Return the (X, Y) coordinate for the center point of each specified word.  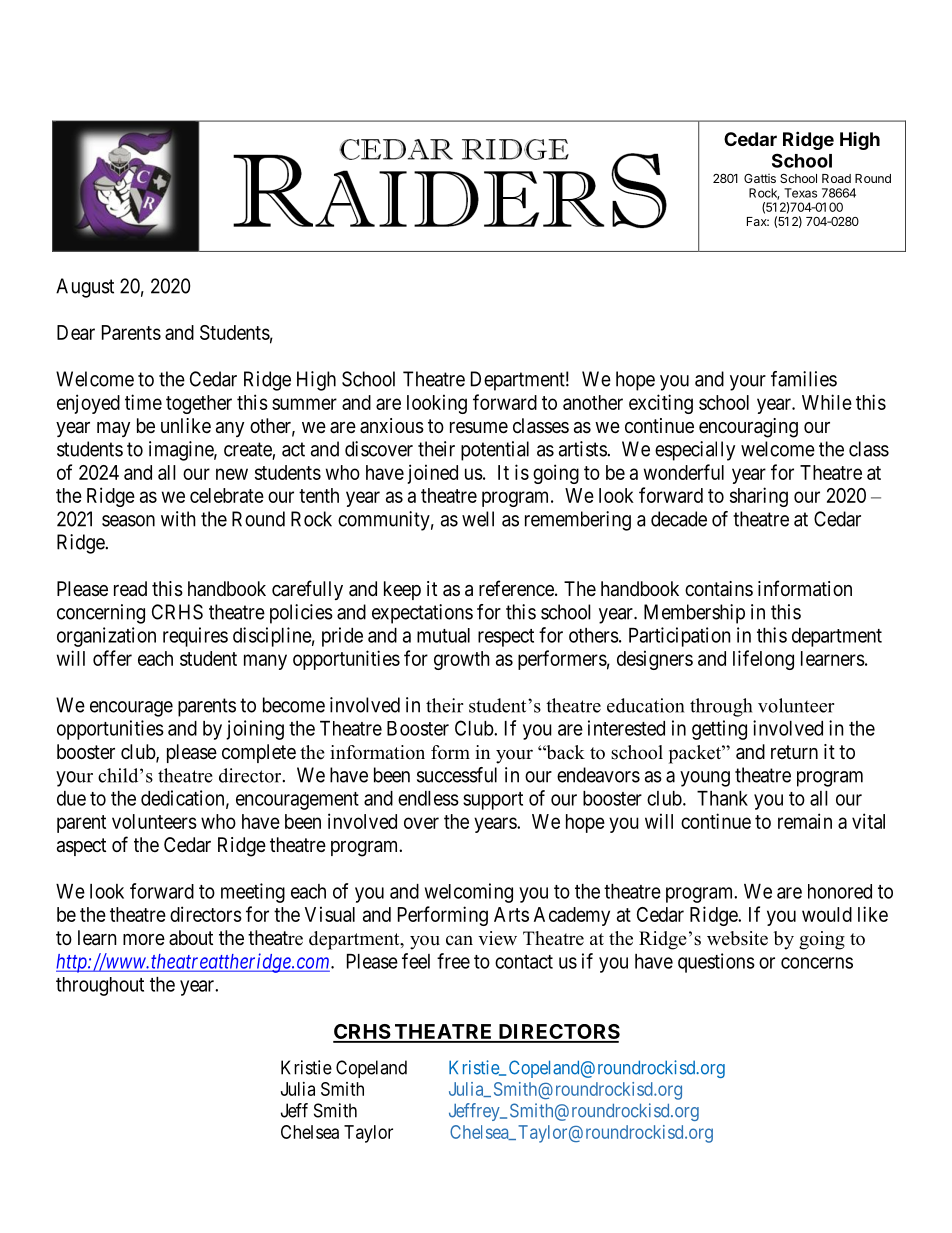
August (85, 288)
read (130, 589)
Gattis (760, 178)
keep (402, 590)
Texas (800, 193)
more (144, 939)
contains (719, 588)
